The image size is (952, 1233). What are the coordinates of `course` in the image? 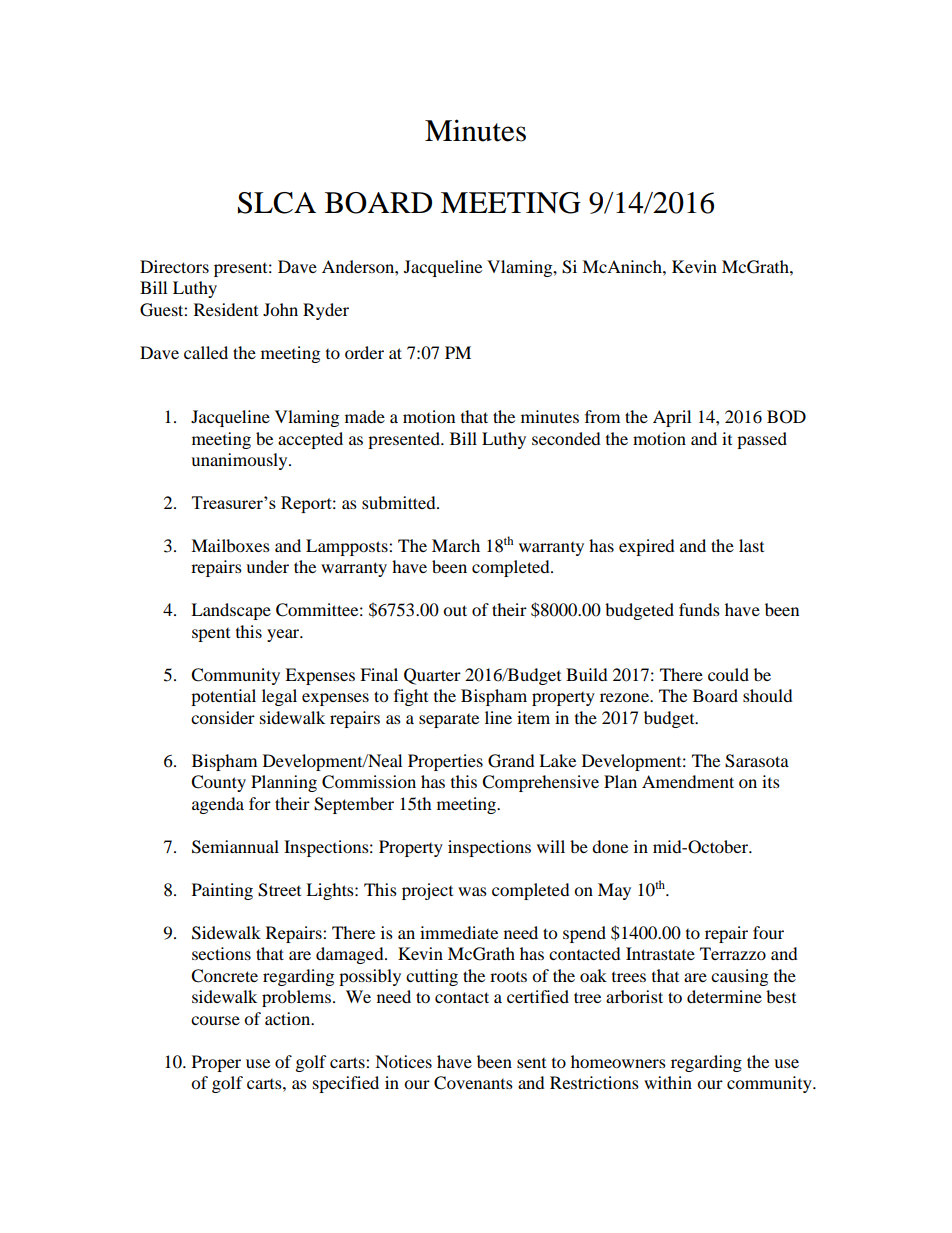 It's located at (215, 1020).
